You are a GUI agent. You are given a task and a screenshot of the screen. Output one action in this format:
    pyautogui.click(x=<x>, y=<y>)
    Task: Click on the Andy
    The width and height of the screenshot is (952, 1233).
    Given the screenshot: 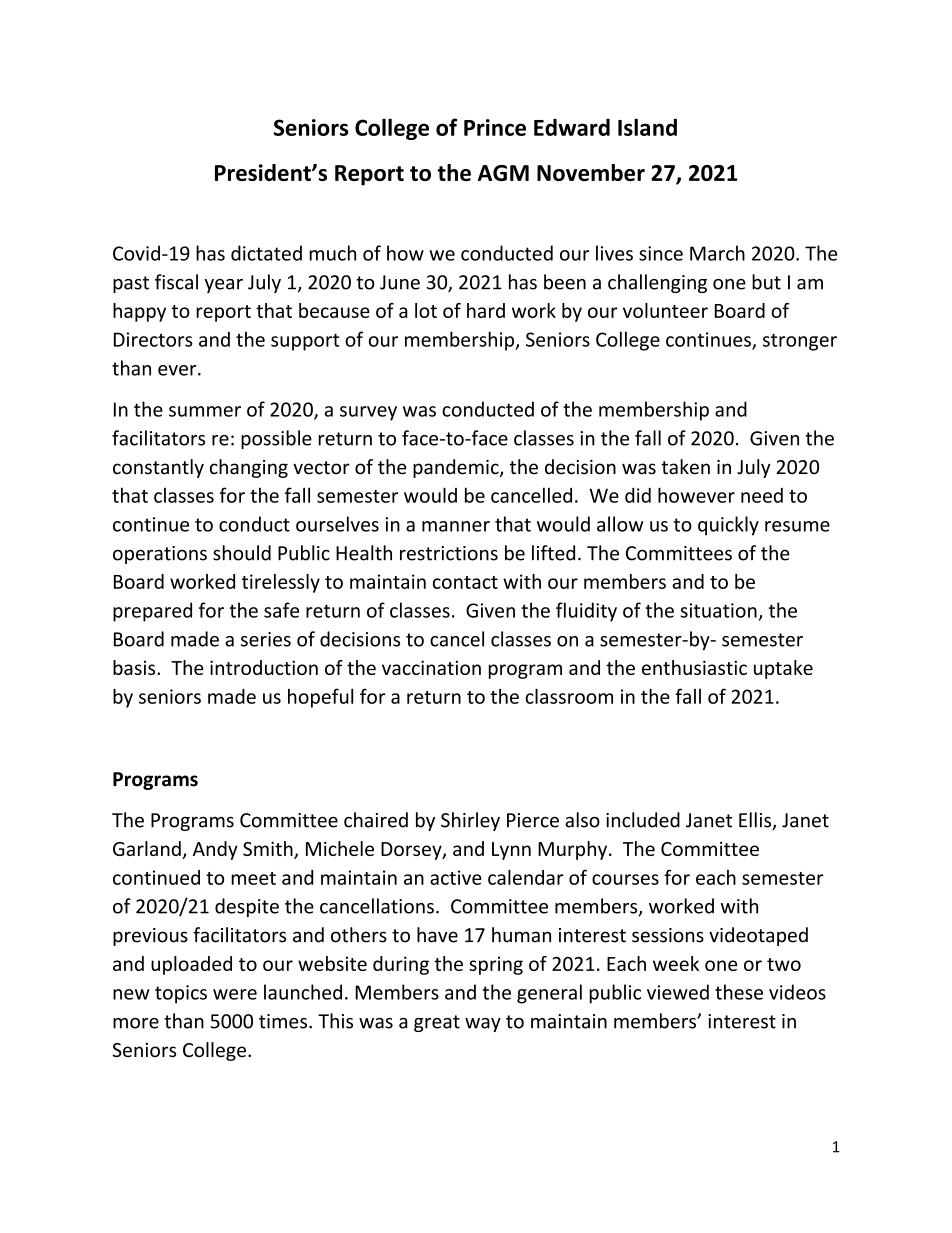 What is the action you would take?
    pyautogui.click(x=215, y=850)
